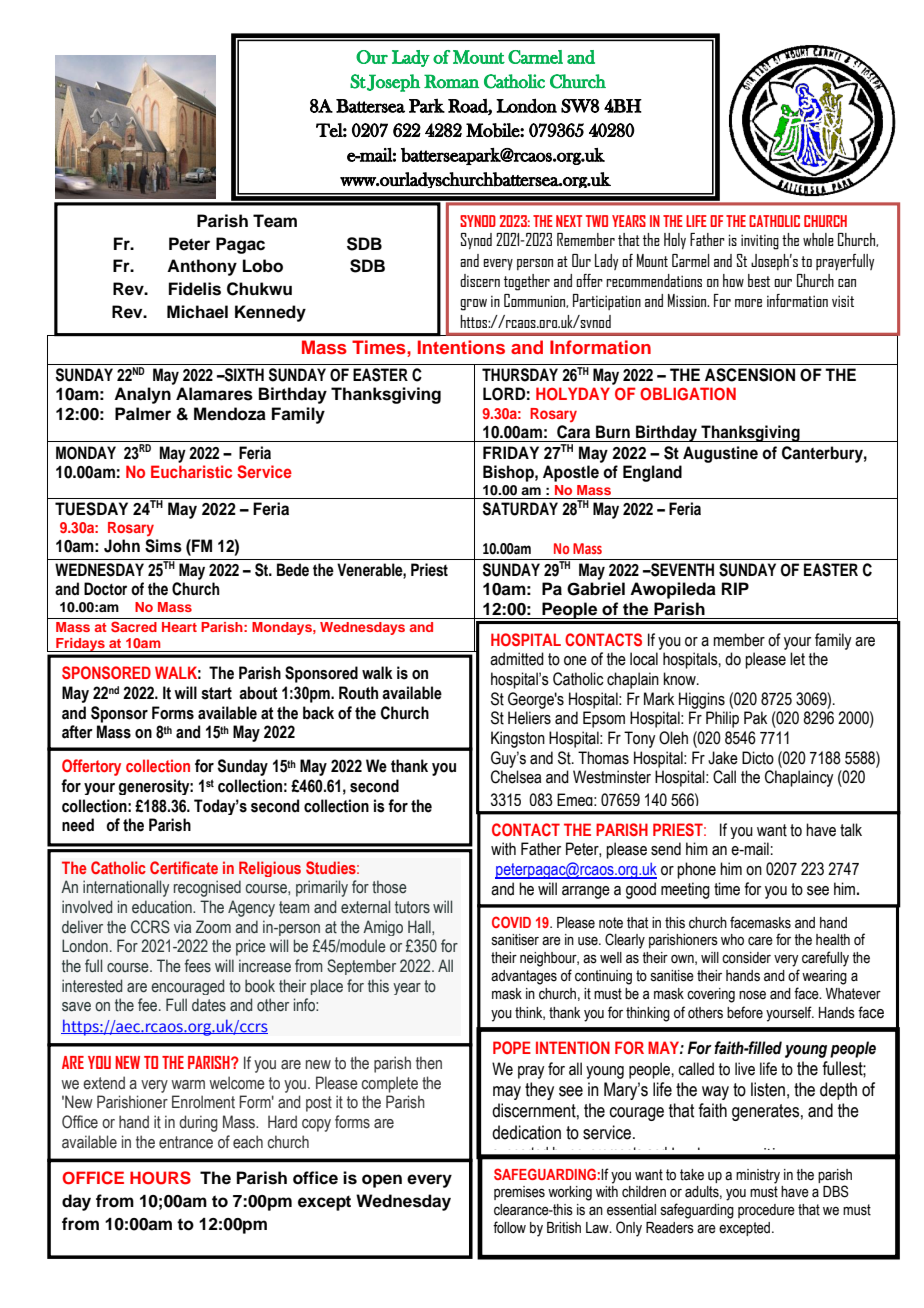  What do you see at coordinates (143, 414) in the image?
I see `Palmer` at bounding box center [143, 414].
